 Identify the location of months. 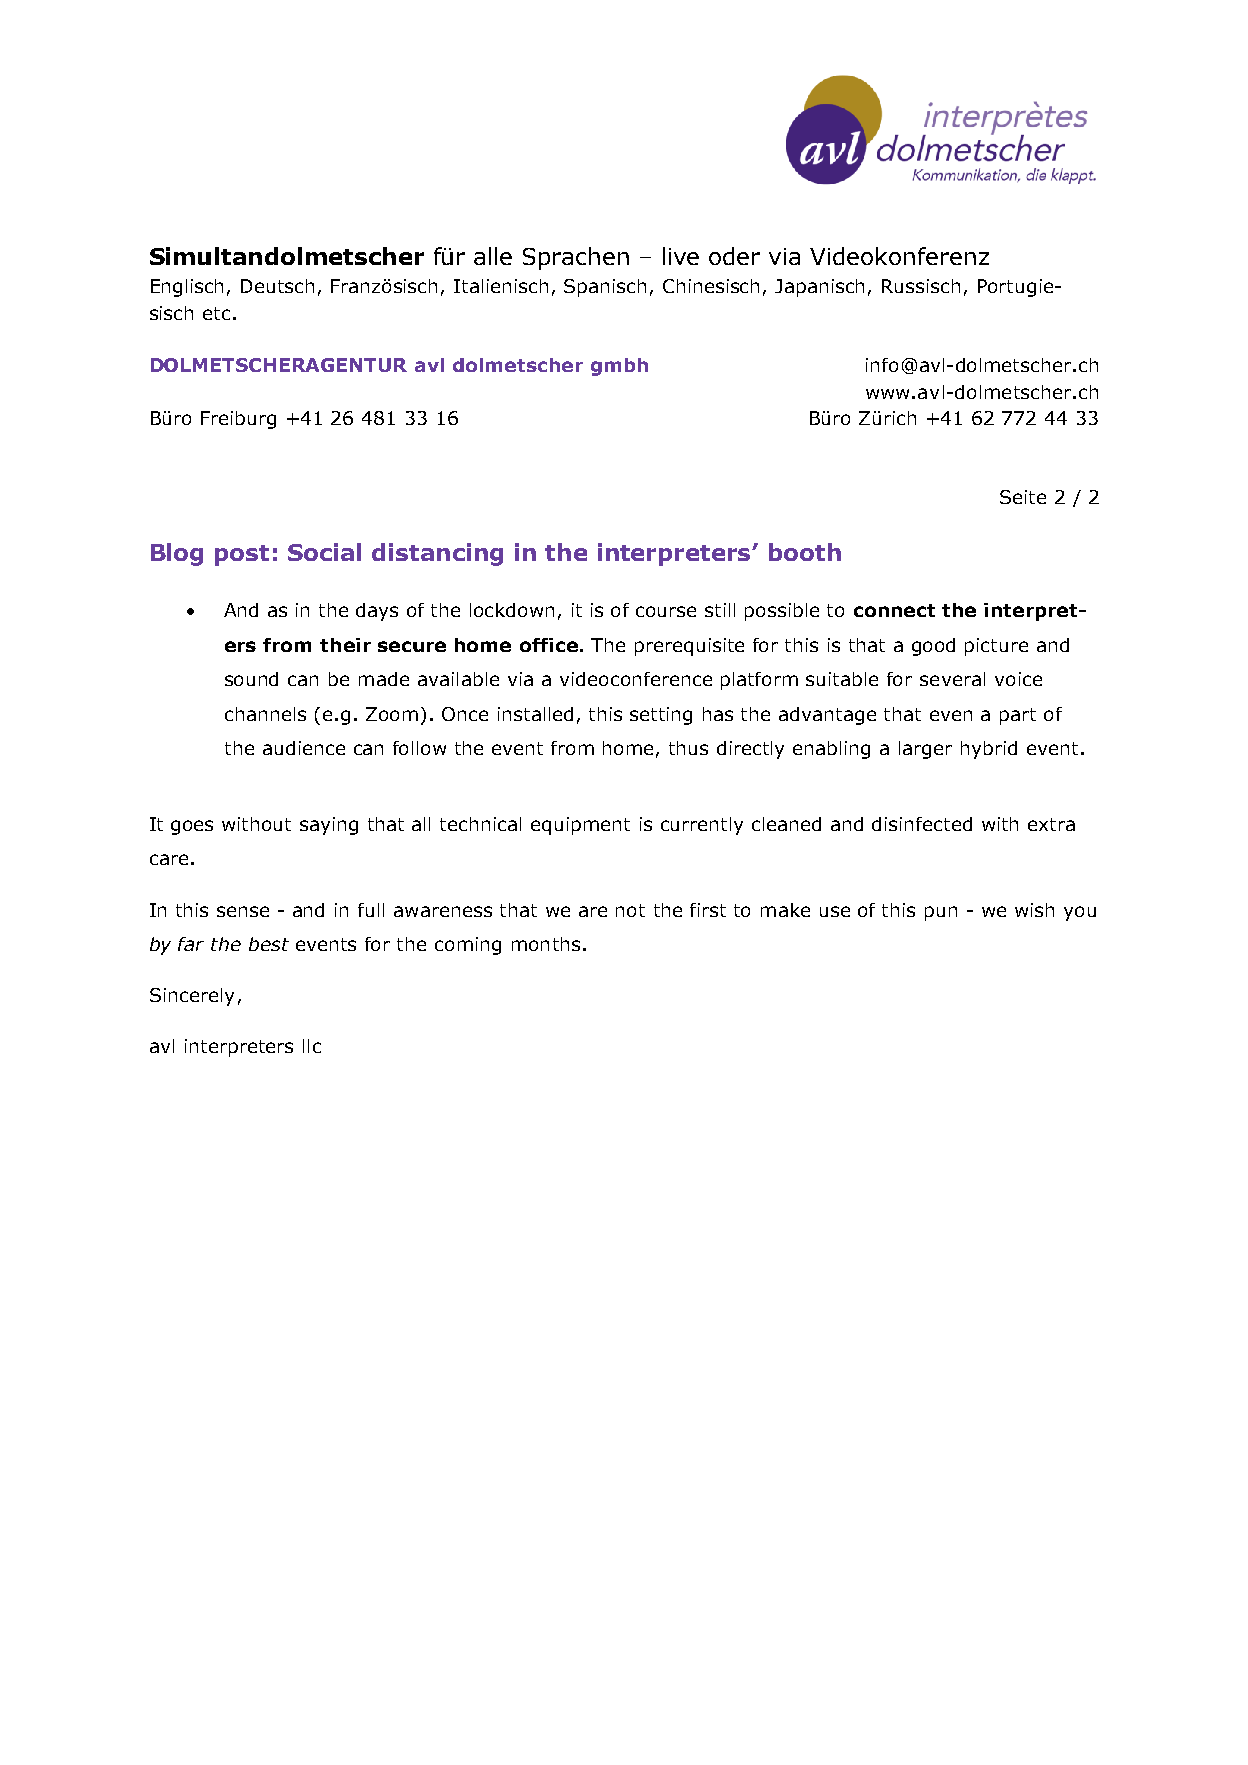
(546, 944).
